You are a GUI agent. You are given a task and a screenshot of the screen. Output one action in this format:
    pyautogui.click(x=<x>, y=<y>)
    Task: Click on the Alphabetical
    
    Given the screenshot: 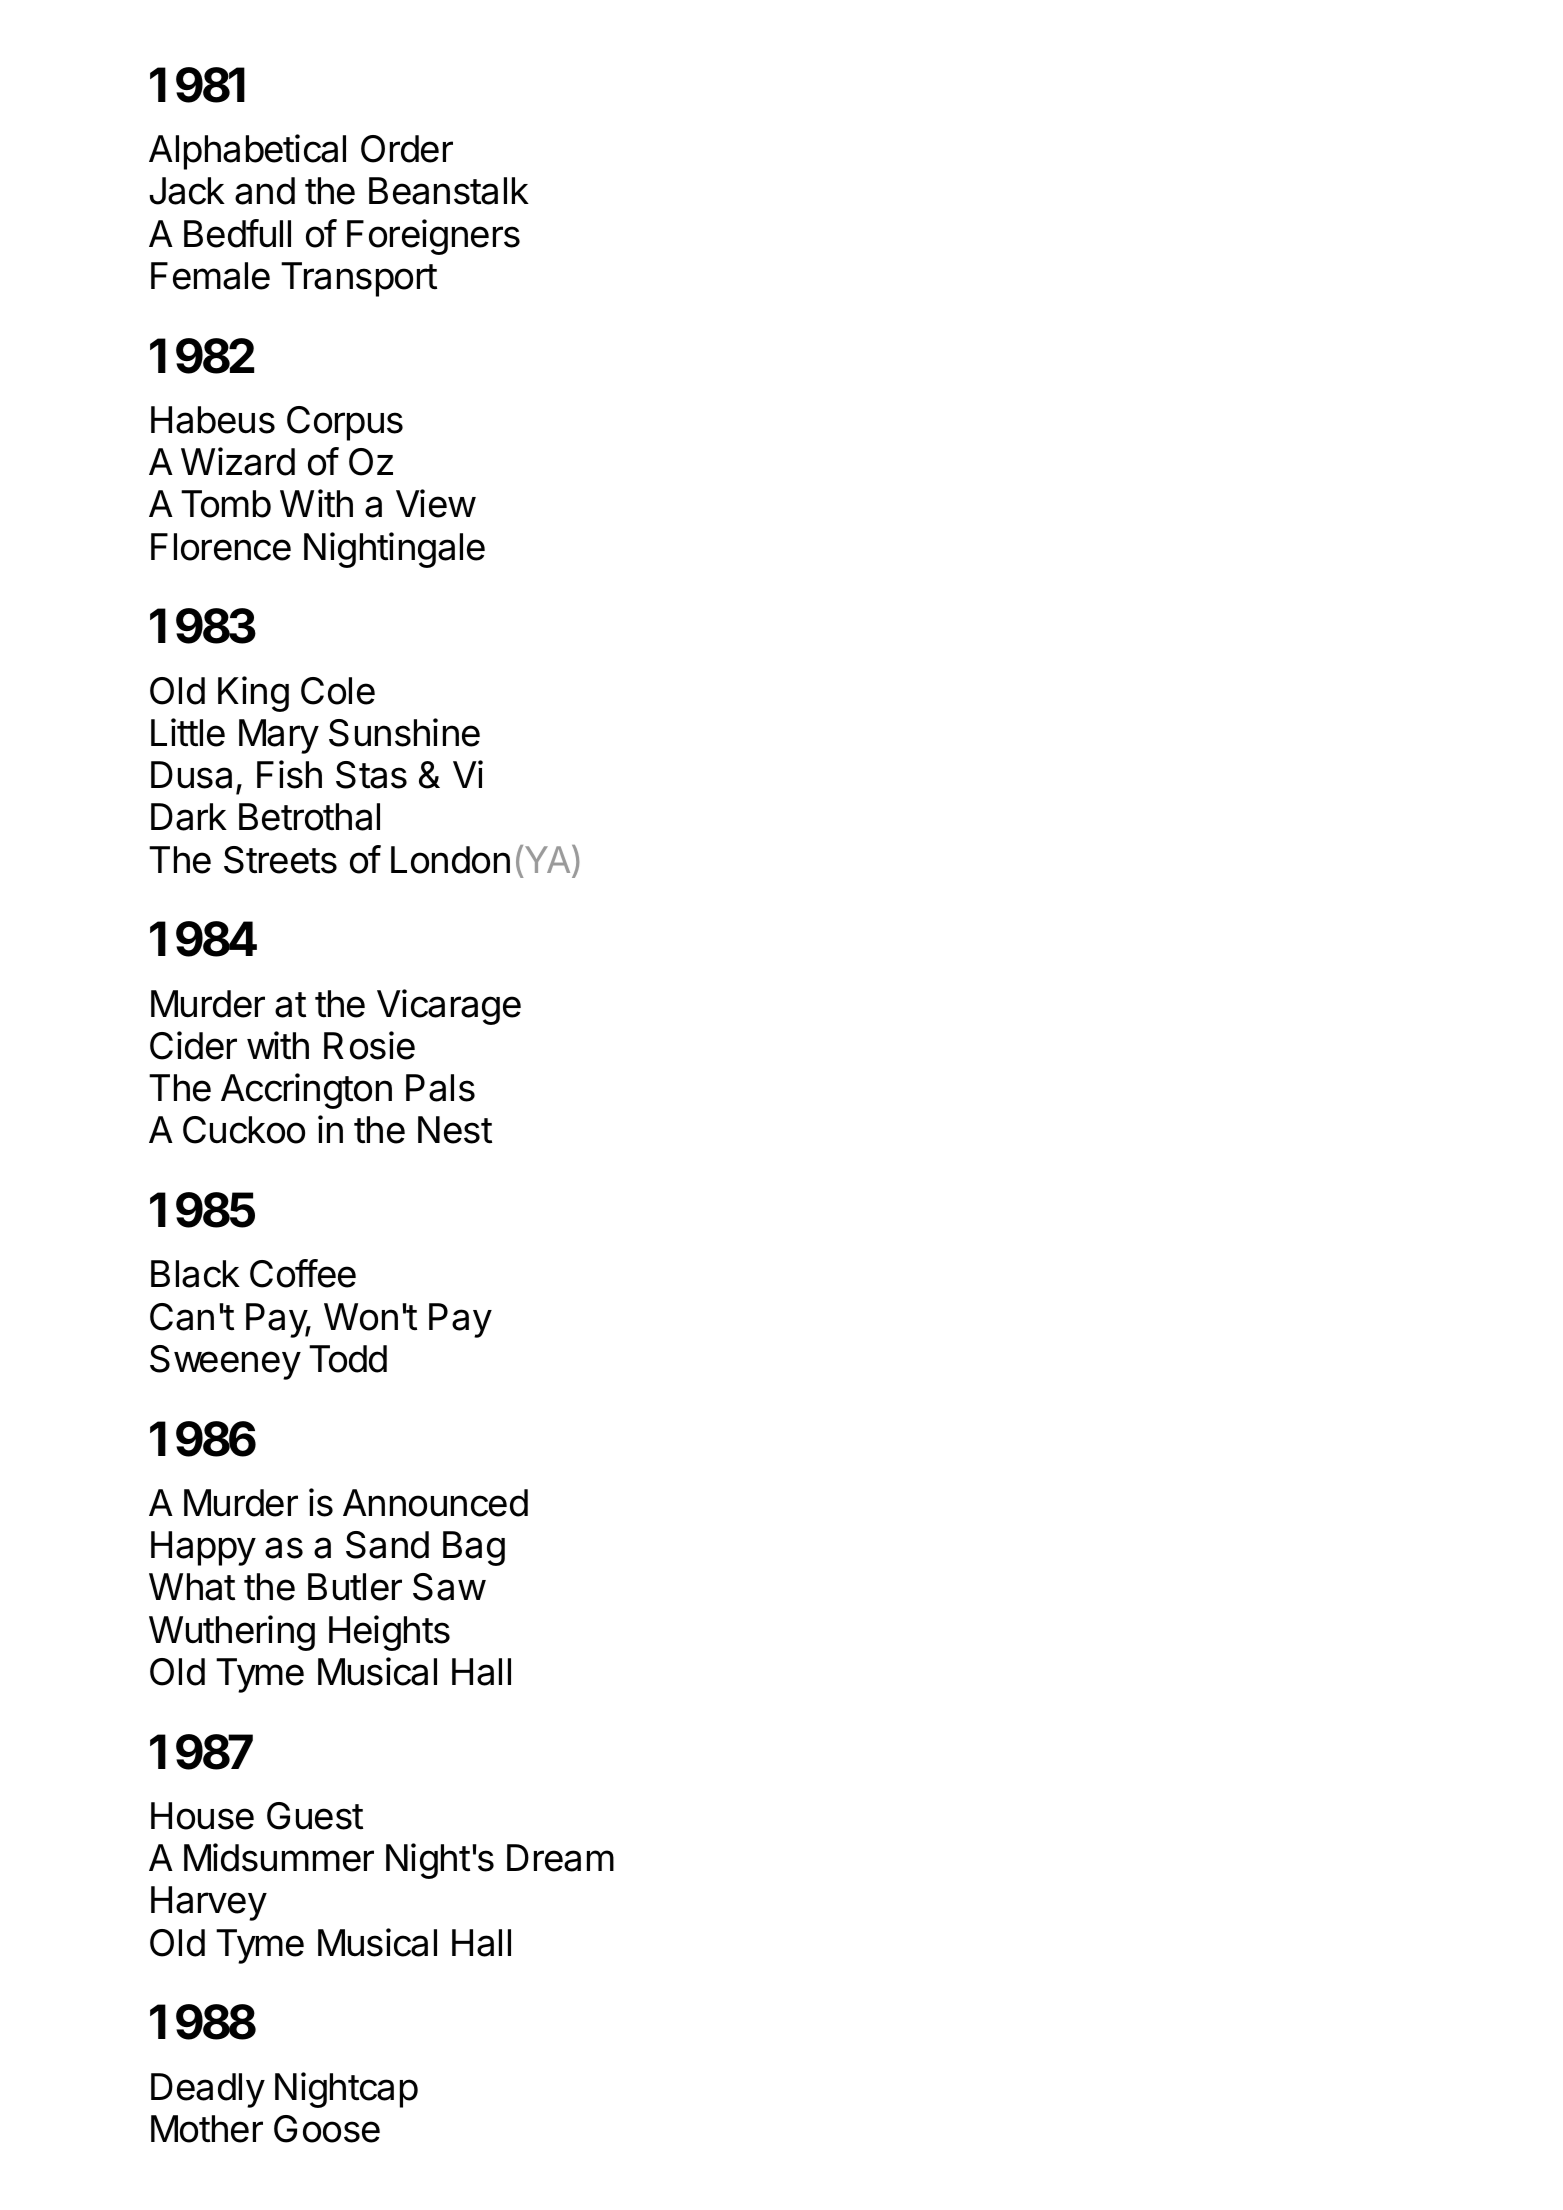 What is the action you would take?
    pyautogui.click(x=247, y=152)
